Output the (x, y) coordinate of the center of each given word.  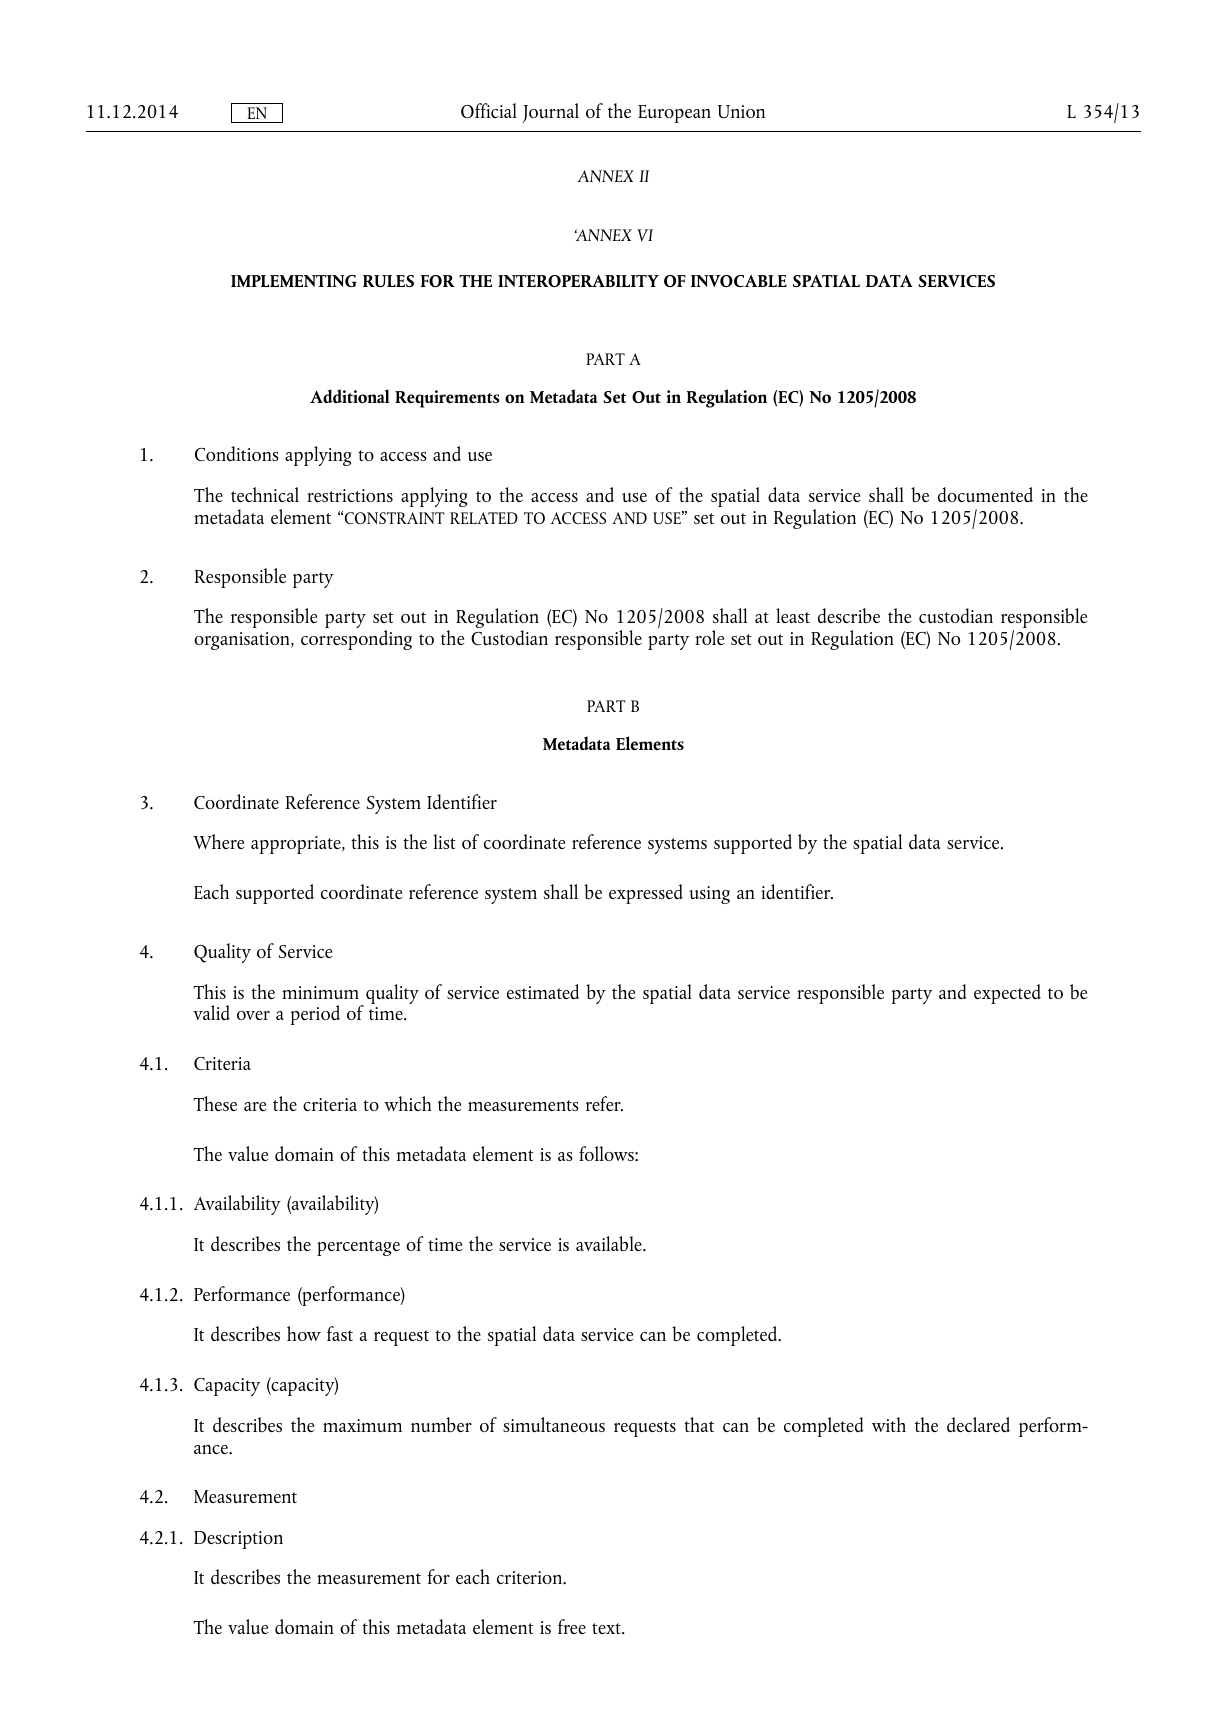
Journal (550, 113)
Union (741, 111)
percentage (358, 1248)
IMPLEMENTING (294, 281)
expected (1007, 994)
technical (265, 494)
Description (238, 1540)
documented (985, 494)
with (889, 1424)
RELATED (484, 518)
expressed (646, 894)
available (610, 1243)
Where (219, 841)
